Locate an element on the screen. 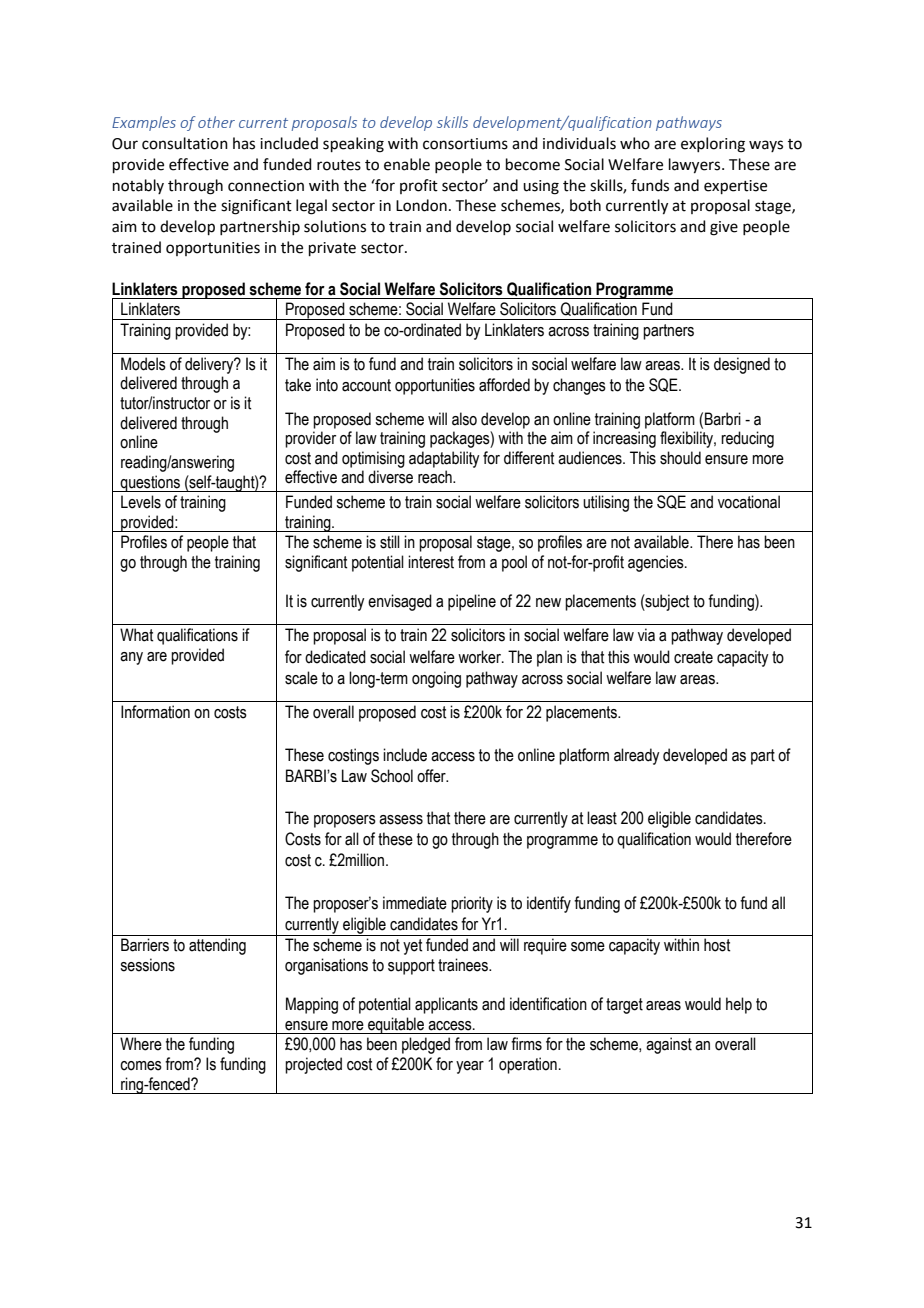 This screenshot has height=1308, width=924. lawyers is located at coordinates (696, 166).
